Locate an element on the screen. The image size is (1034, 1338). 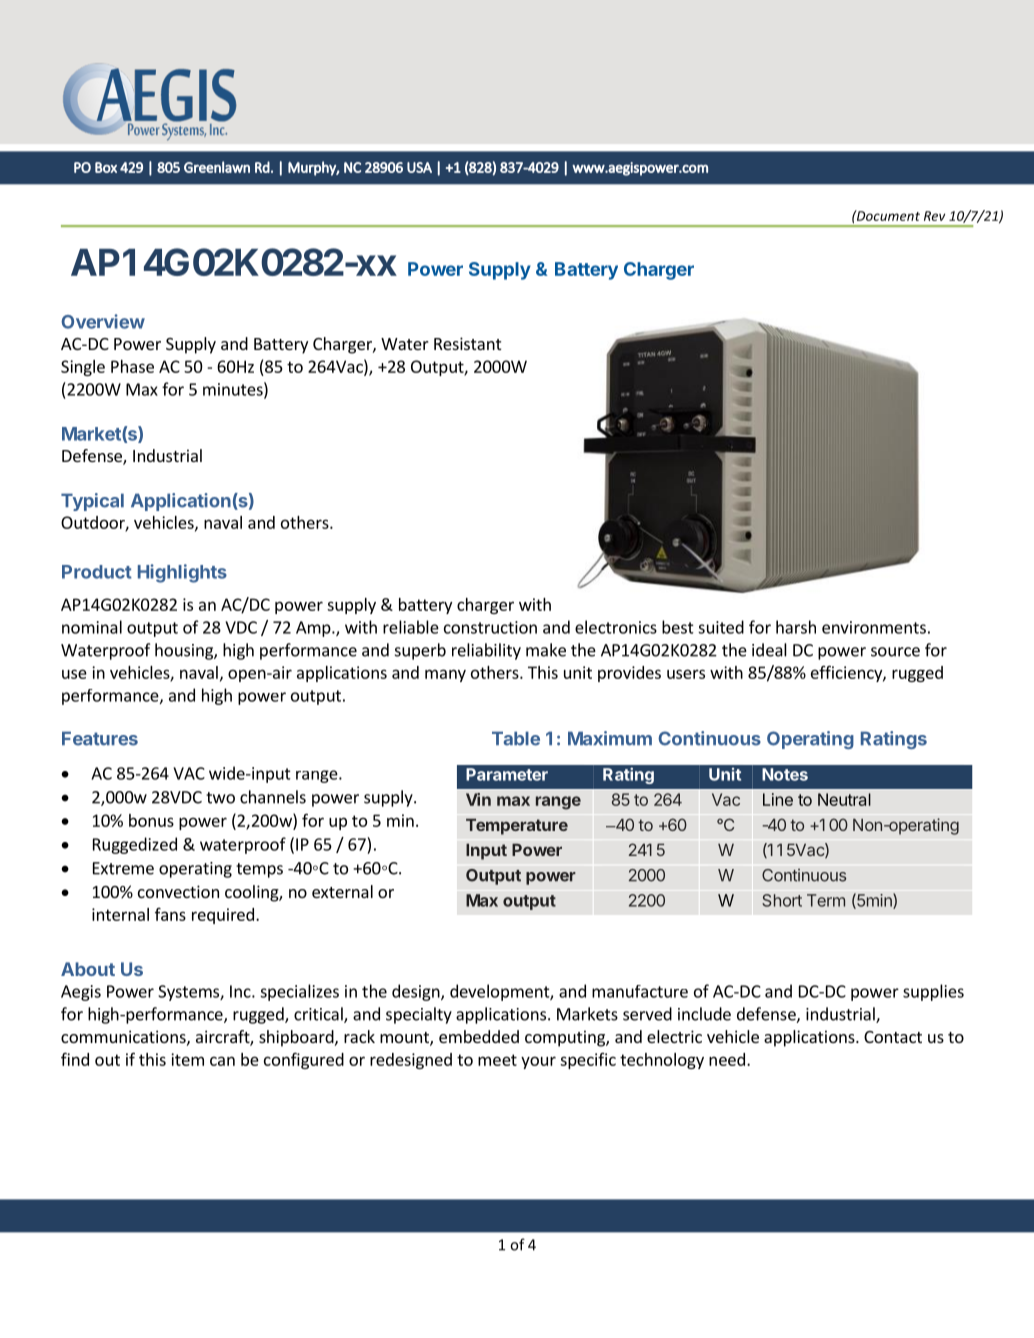
Notes is located at coordinates (785, 774).
